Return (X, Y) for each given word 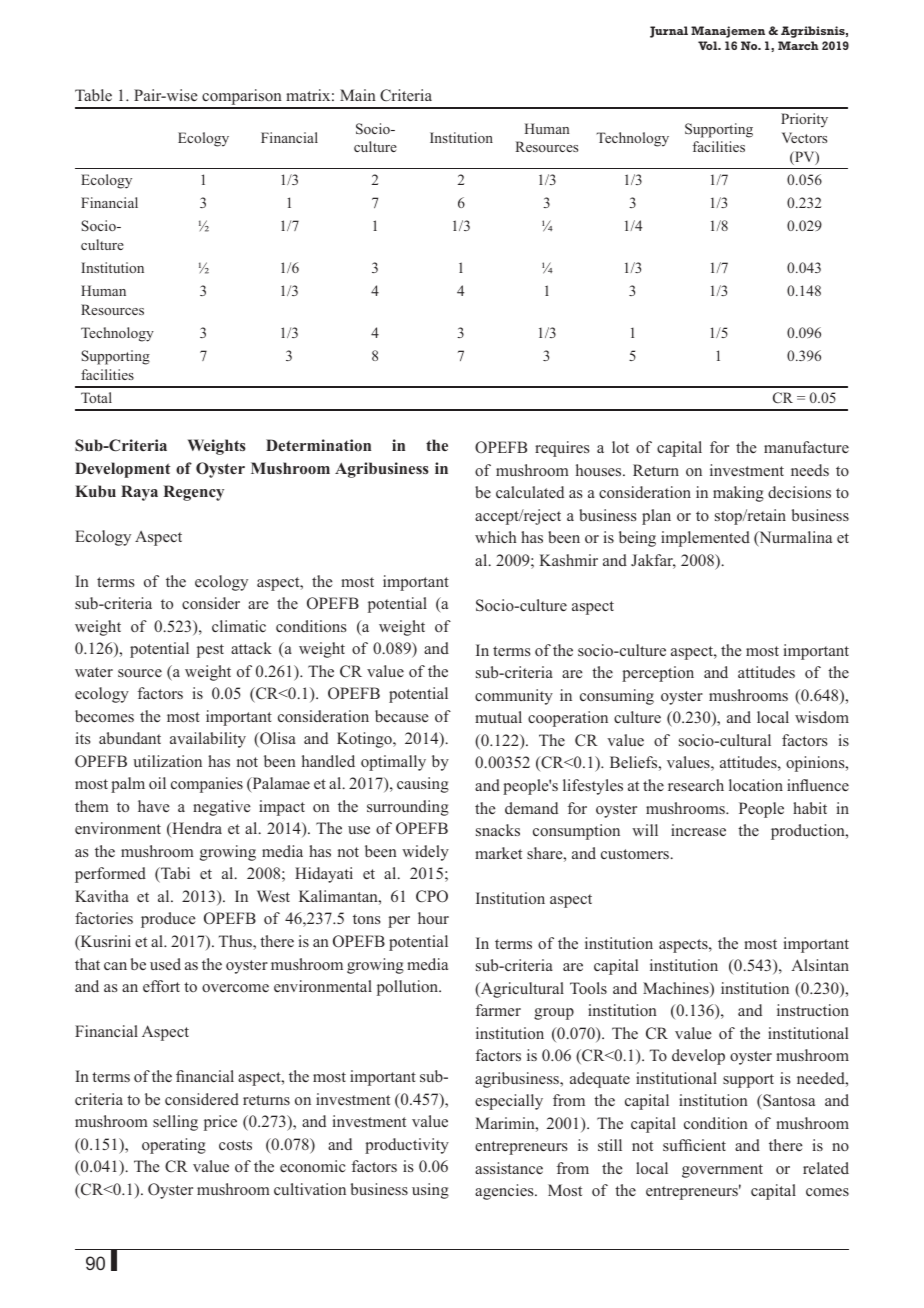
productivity (407, 1146)
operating (174, 1146)
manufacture (806, 447)
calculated (530, 492)
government (722, 1171)
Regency (193, 493)
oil (157, 783)
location (756, 785)
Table (93, 95)
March (798, 45)
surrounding (408, 808)
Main (358, 95)
